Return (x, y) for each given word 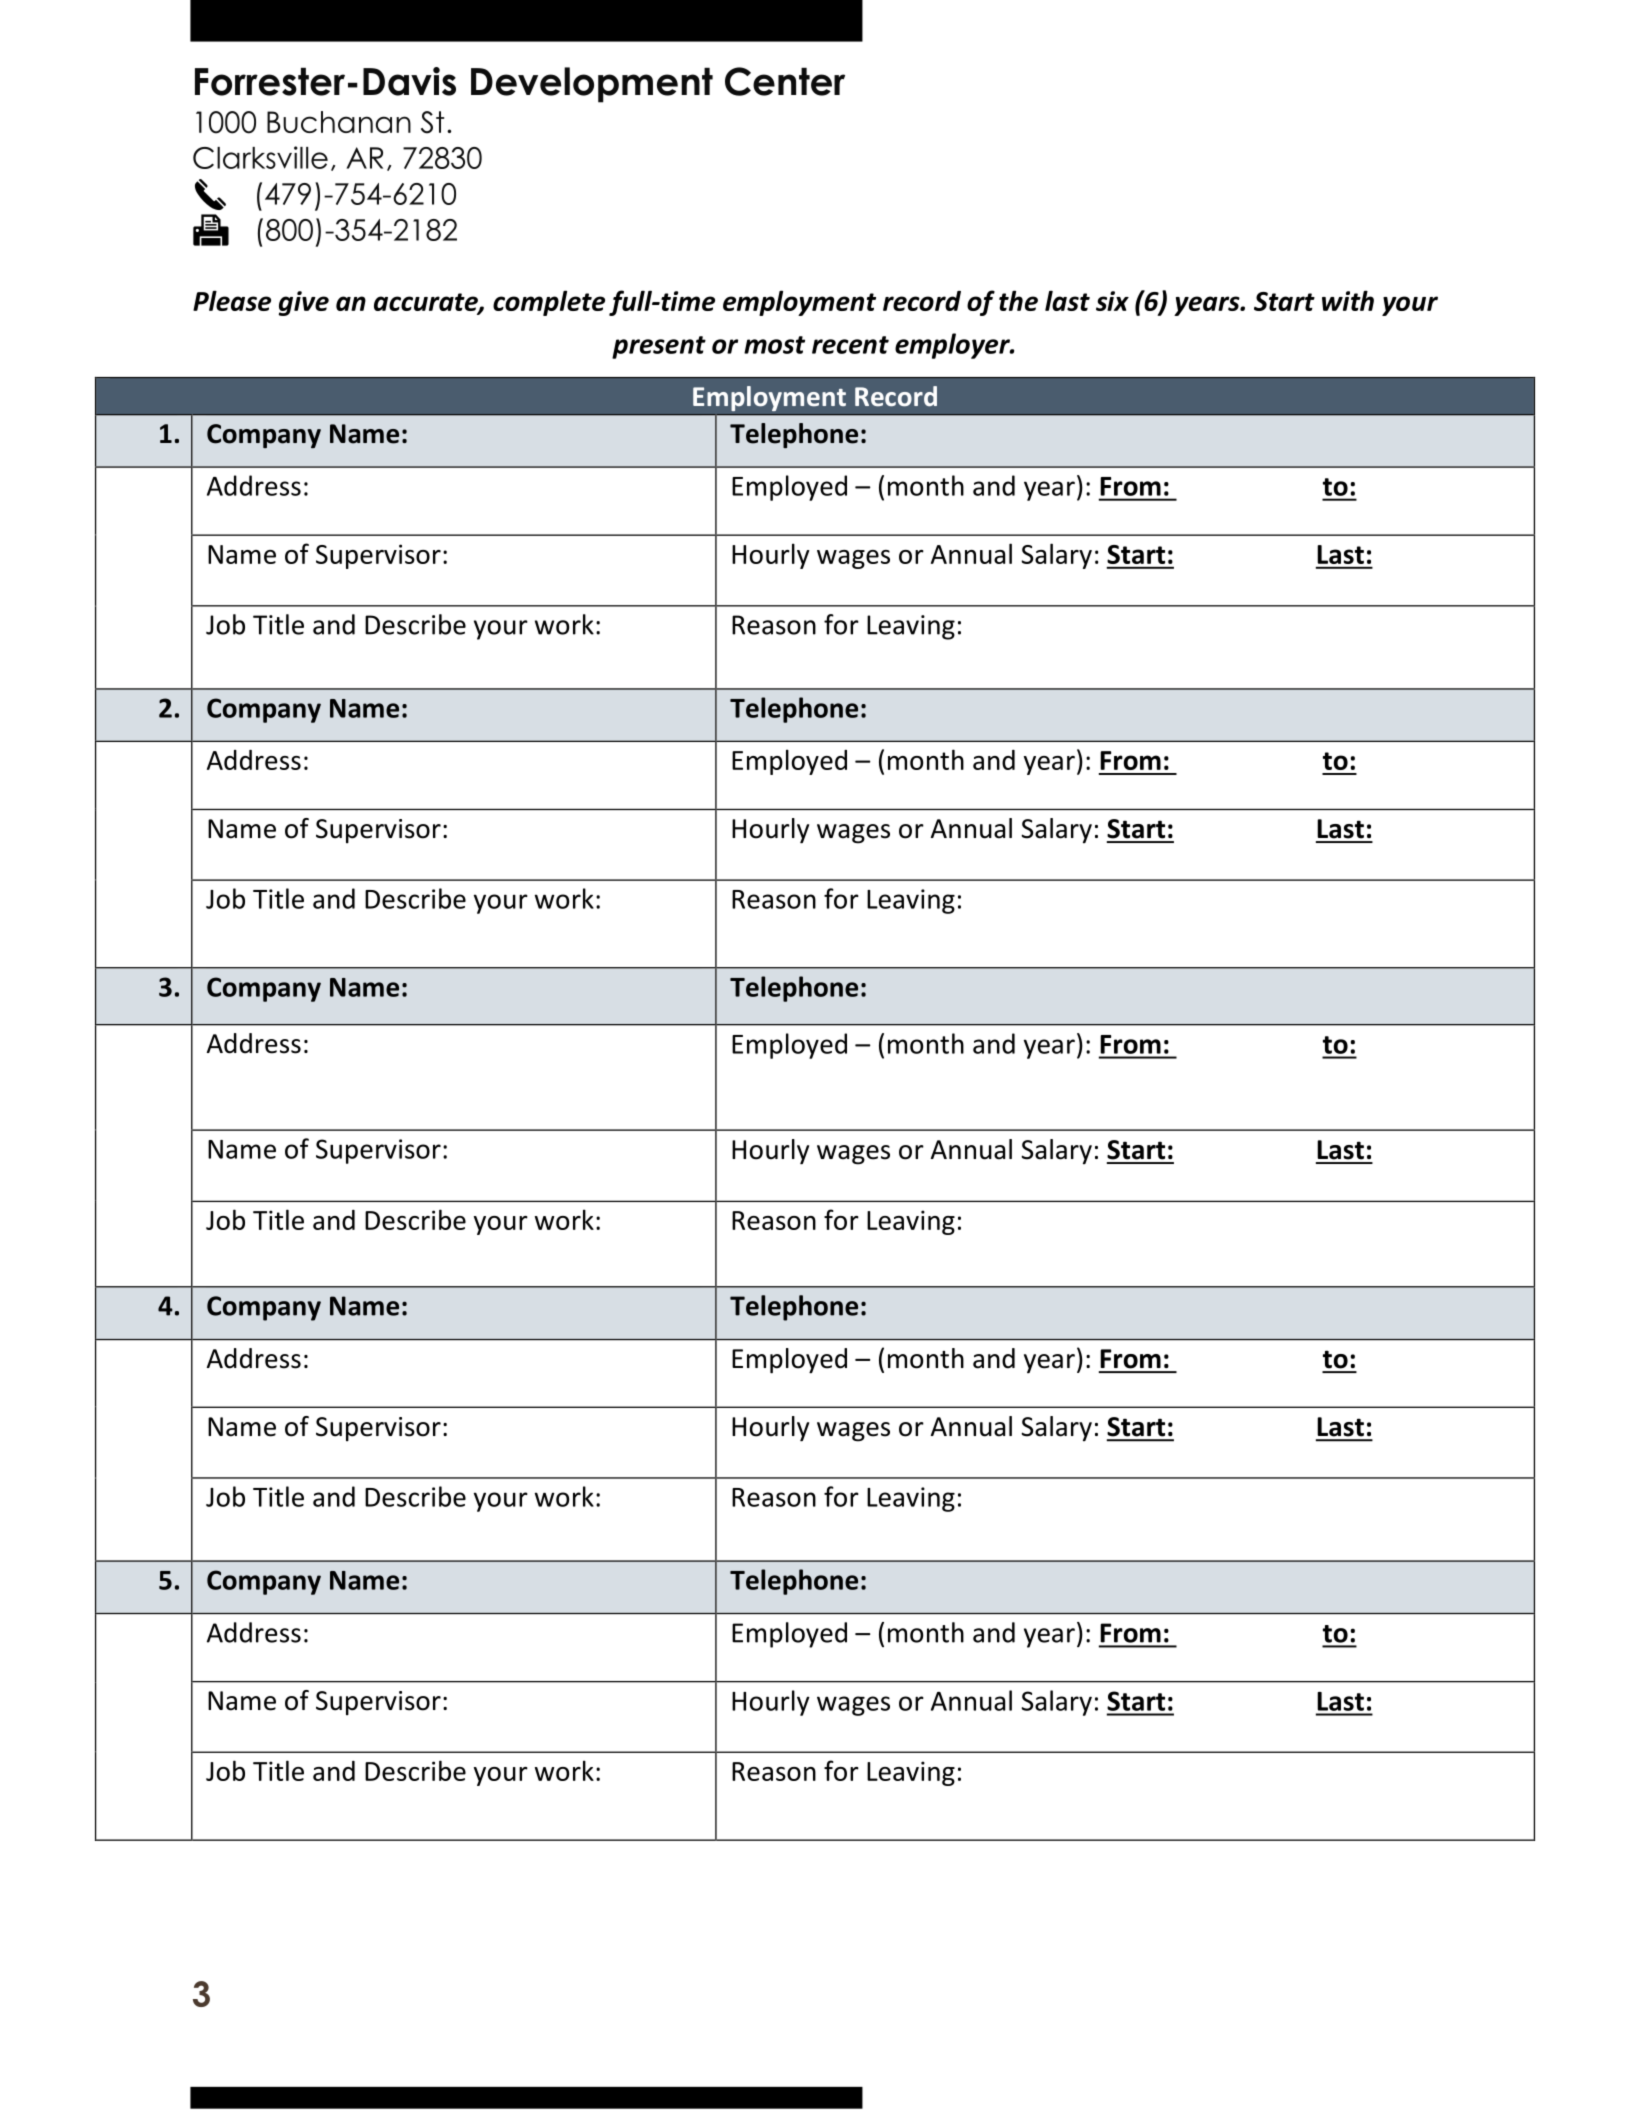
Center (785, 81)
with (1348, 300)
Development (592, 85)
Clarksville (260, 157)
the (1018, 300)
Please (232, 300)
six (1112, 301)
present (659, 347)
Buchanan (339, 122)
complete (549, 303)
